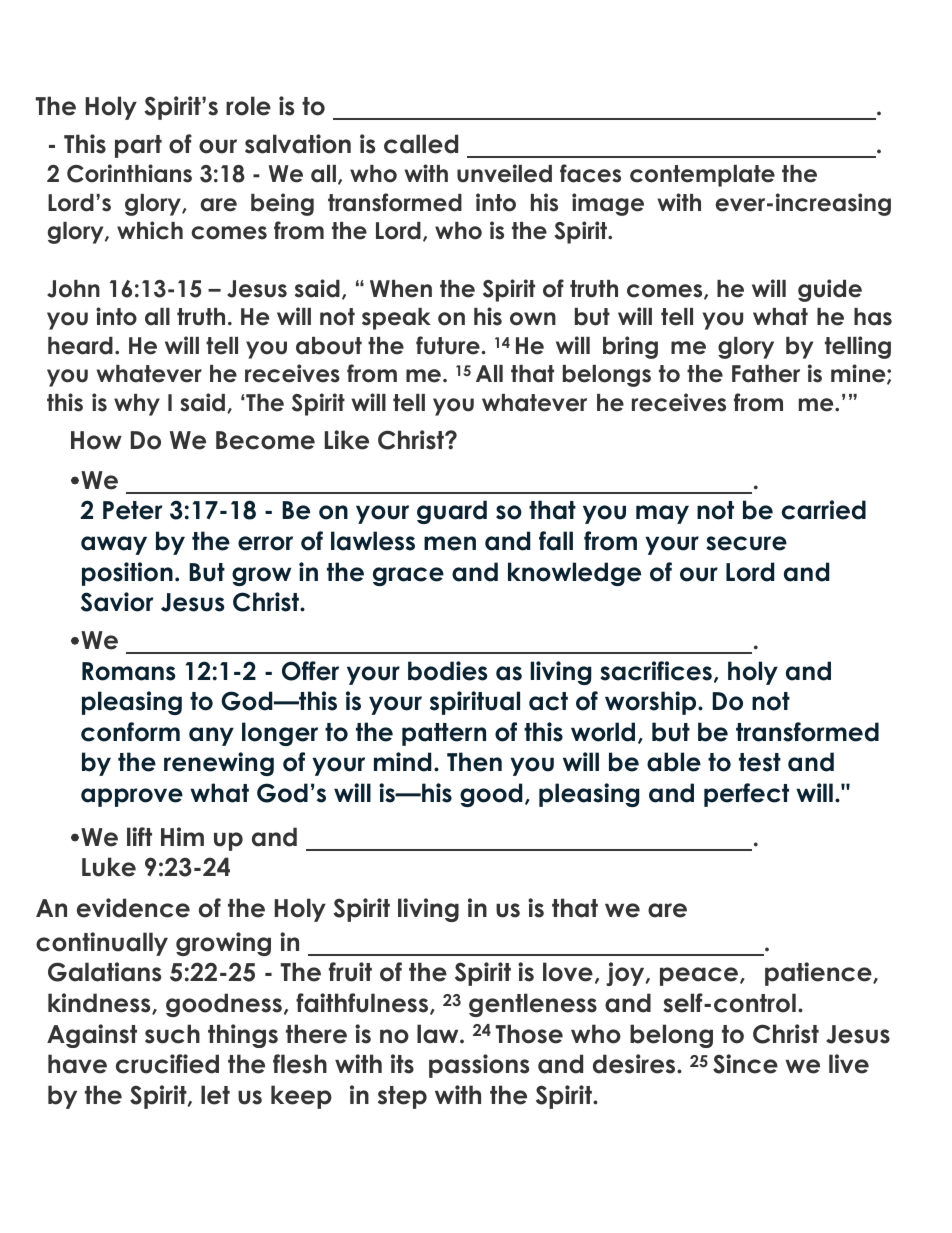 The image size is (952, 1233). Describe the element at coordinates (766, 374) in the screenshot. I see `Father` at that location.
